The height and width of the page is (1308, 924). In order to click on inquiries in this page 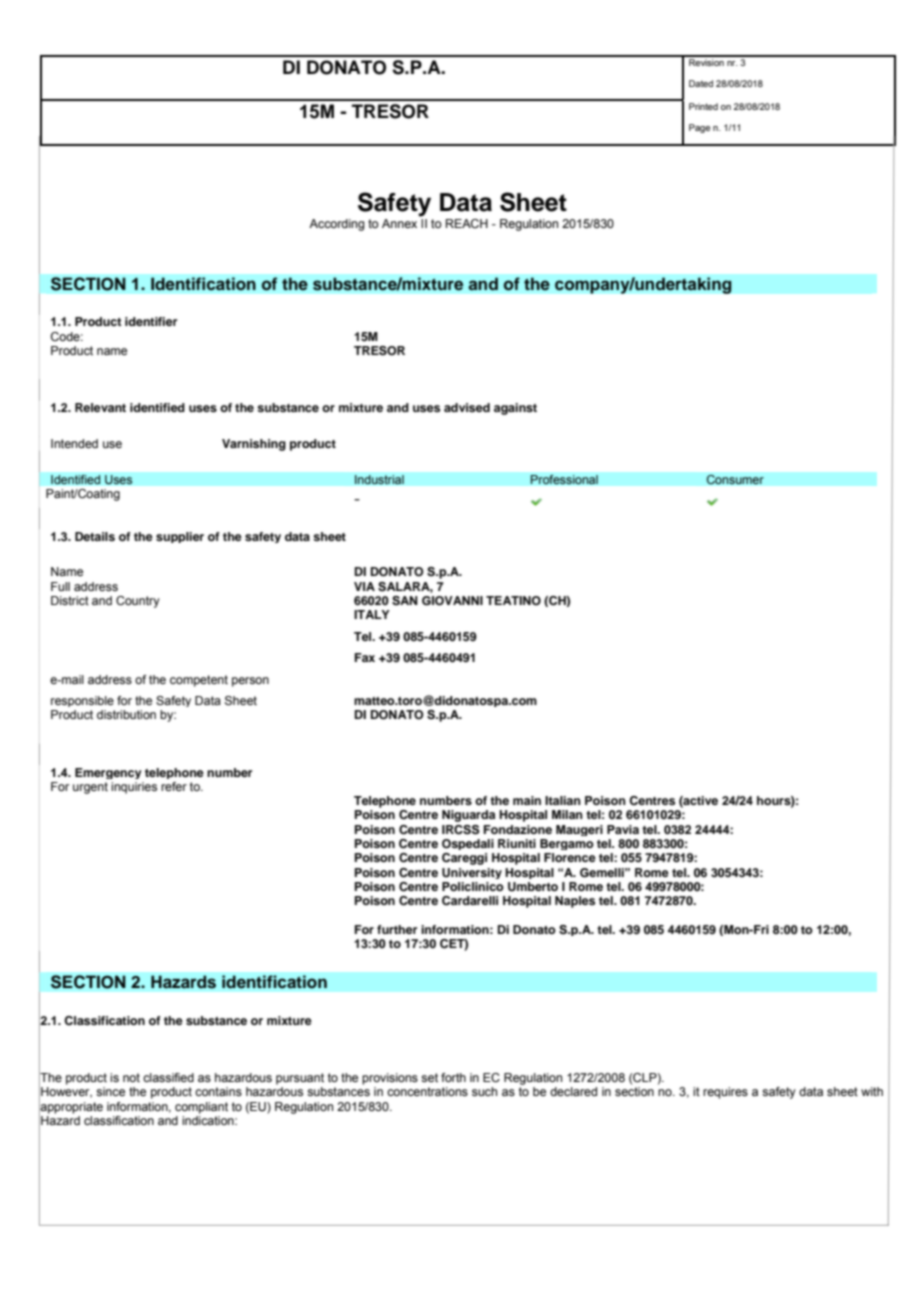, I will do `click(134, 788)`.
